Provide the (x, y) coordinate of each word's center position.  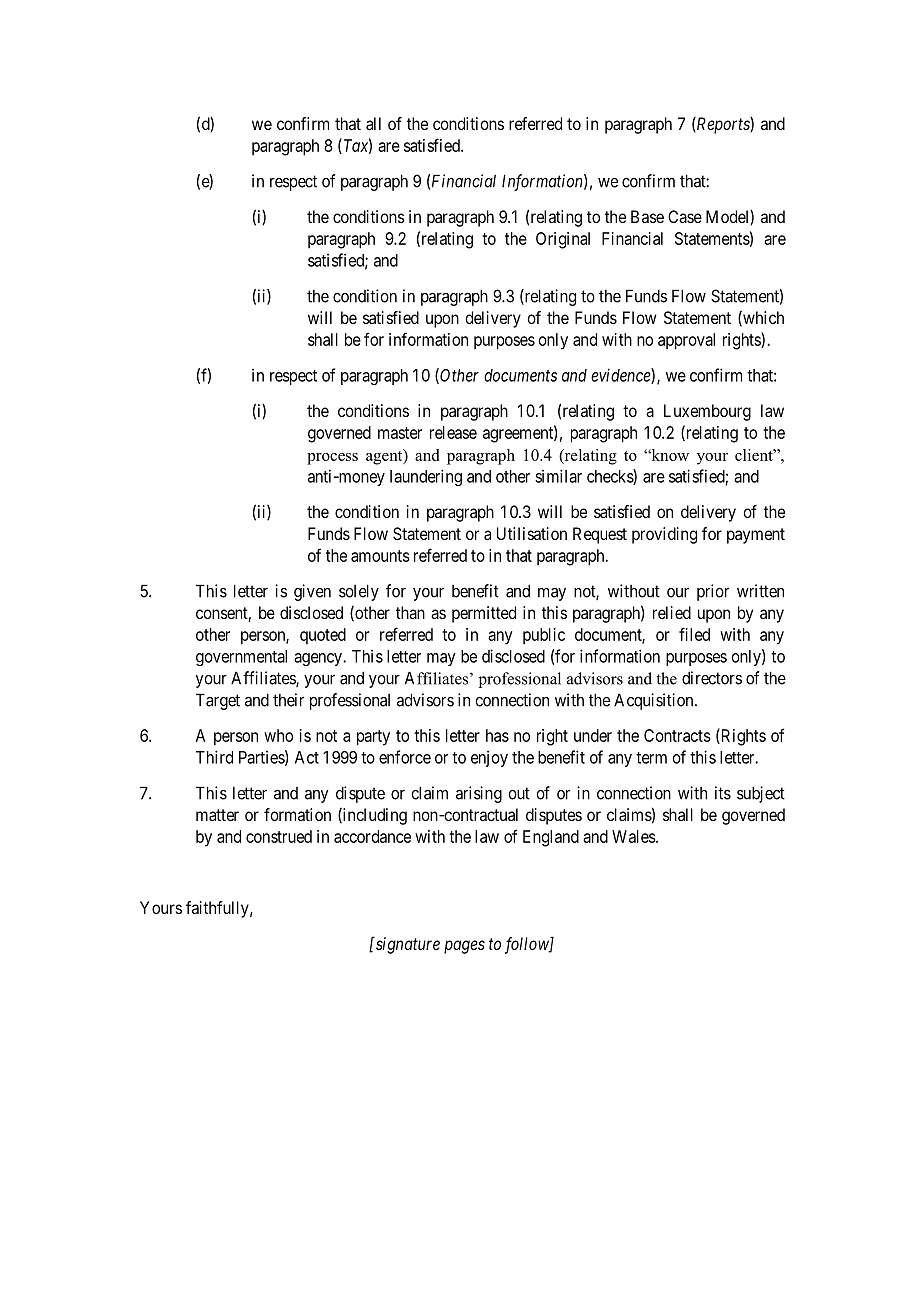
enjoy (489, 759)
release (453, 432)
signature (406, 945)
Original (563, 240)
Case (685, 216)
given (312, 592)
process (332, 459)
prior (713, 592)
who (278, 735)
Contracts (677, 735)
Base (647, 216)
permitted (484, 614)
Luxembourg (707, 412)
